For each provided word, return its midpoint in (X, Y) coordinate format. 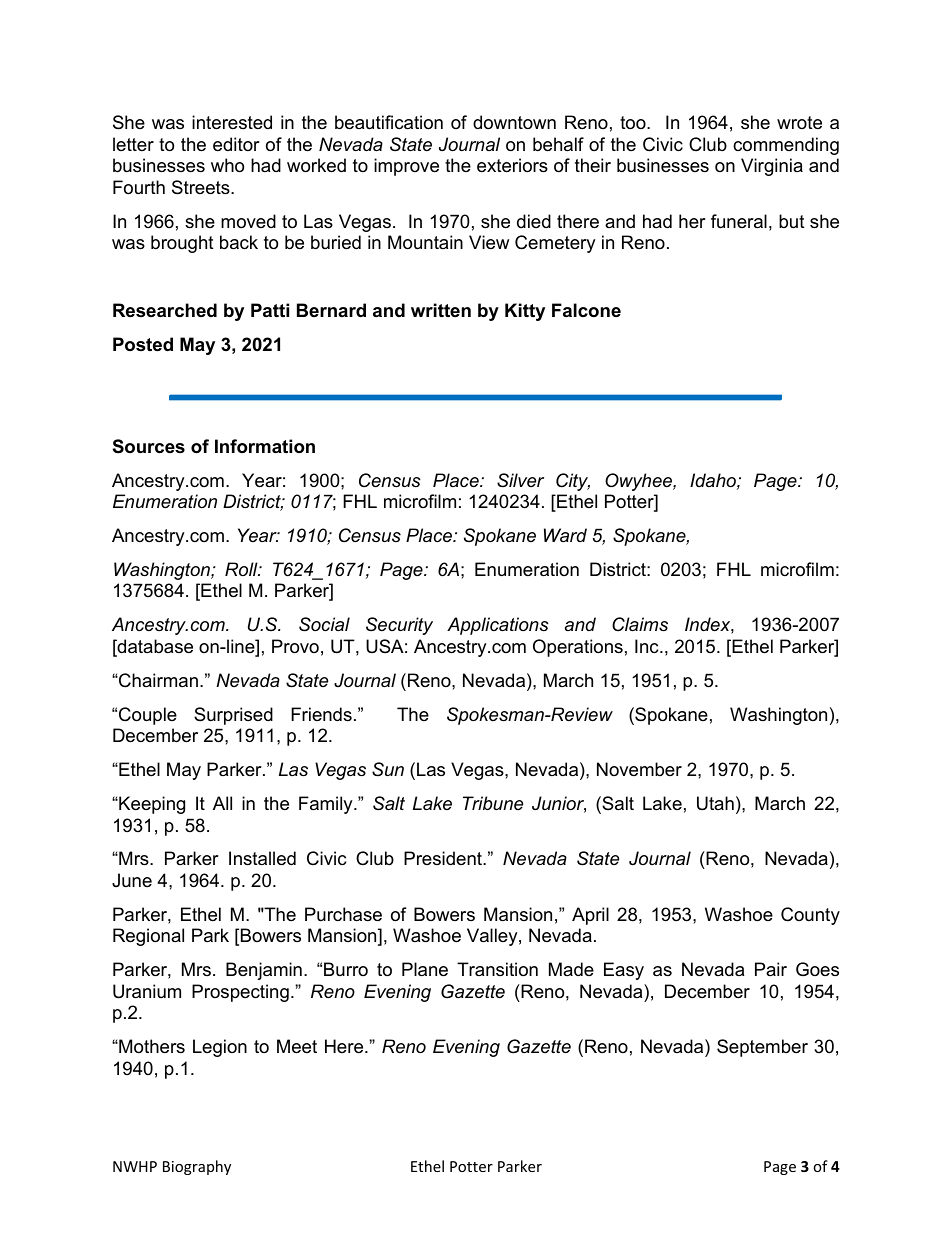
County (810, 916)
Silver (520, 480)
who (227, 165)
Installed (262, 858)
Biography (197, 1167)
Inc (648, 646)
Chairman (157, 680)
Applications (498, 626)
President (444, 858)
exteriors (512, 165)
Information (265, 446)
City (573, 482)
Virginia (772, 167)
